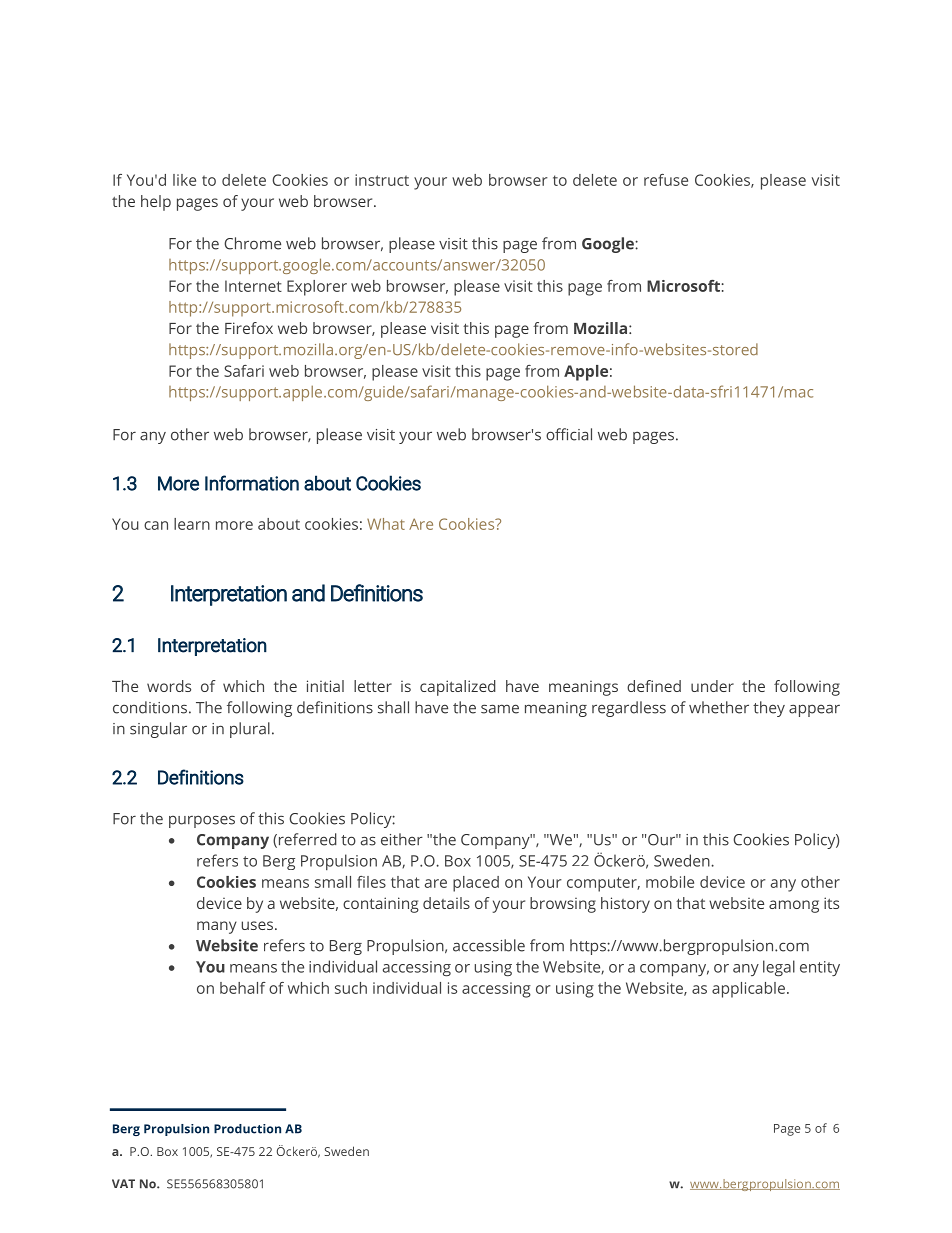 This screenshot has height=1233, width=952. What do you see at coordinates (351, 988) in the screenshot?
I see `such` at bounding box center [351, 988].
